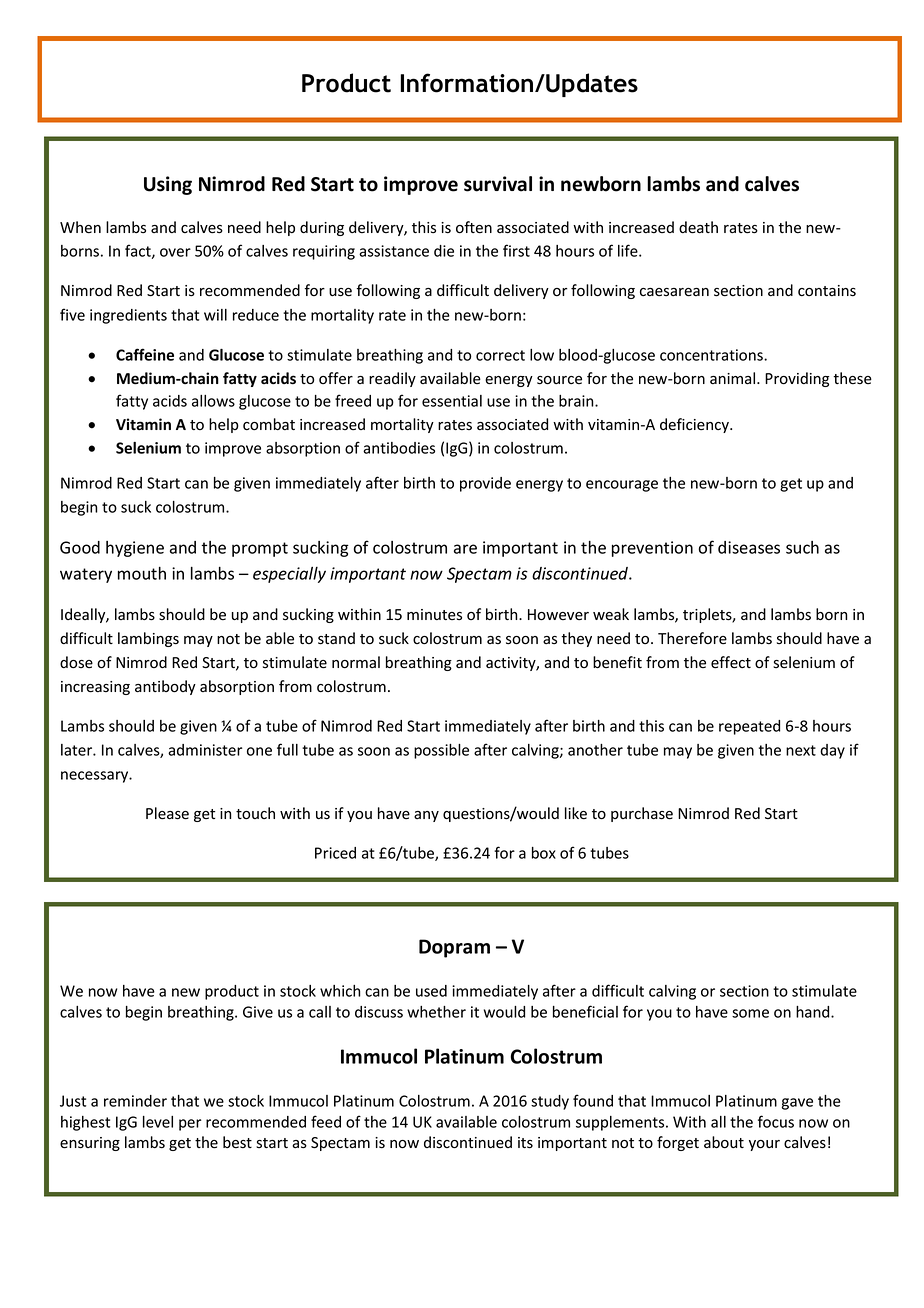 The width and height of the screenshot is (924, 1308). I want to click on provide, so click(485, 484).
